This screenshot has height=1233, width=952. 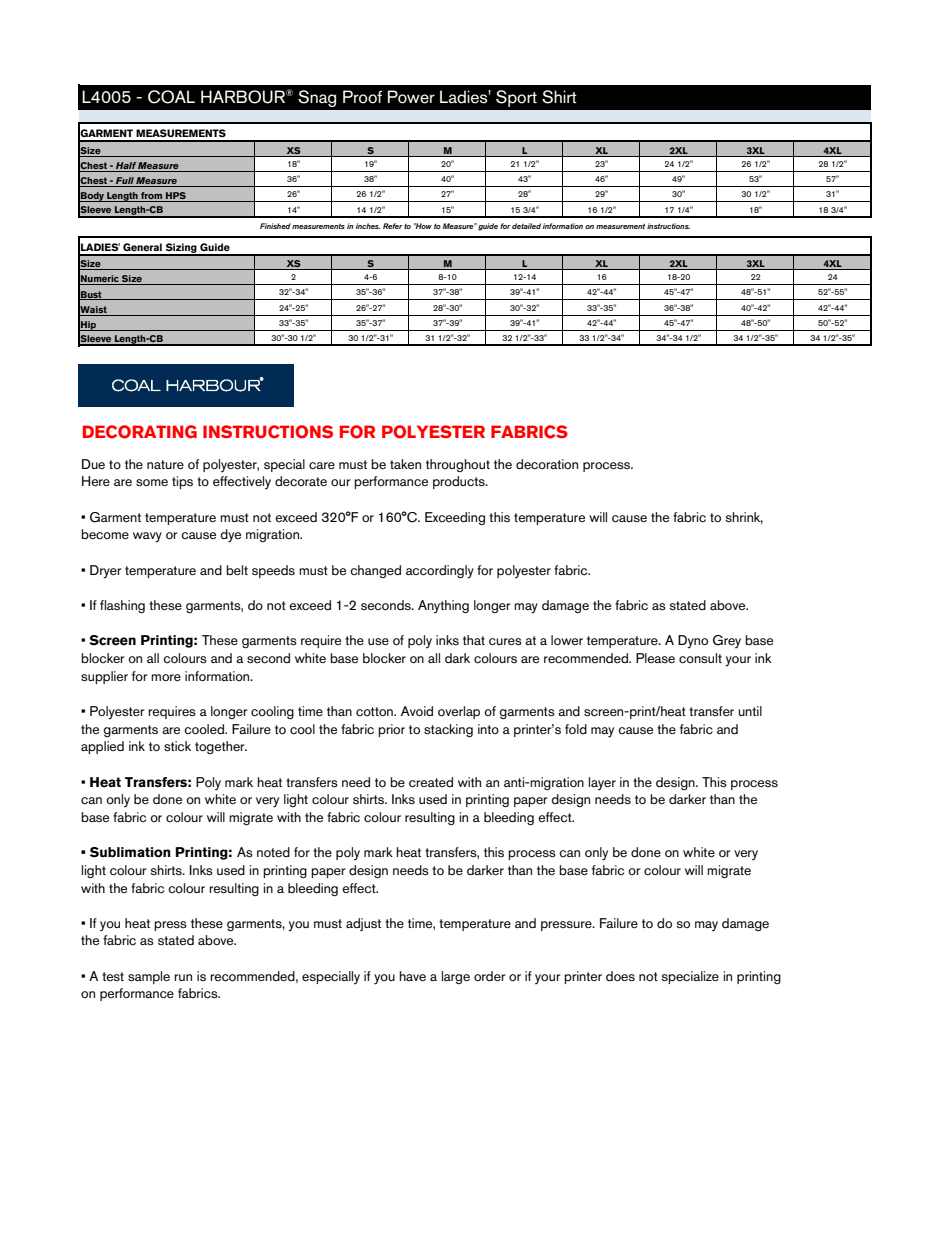 I want to click on Dyno, so click(x=693, y=642).
